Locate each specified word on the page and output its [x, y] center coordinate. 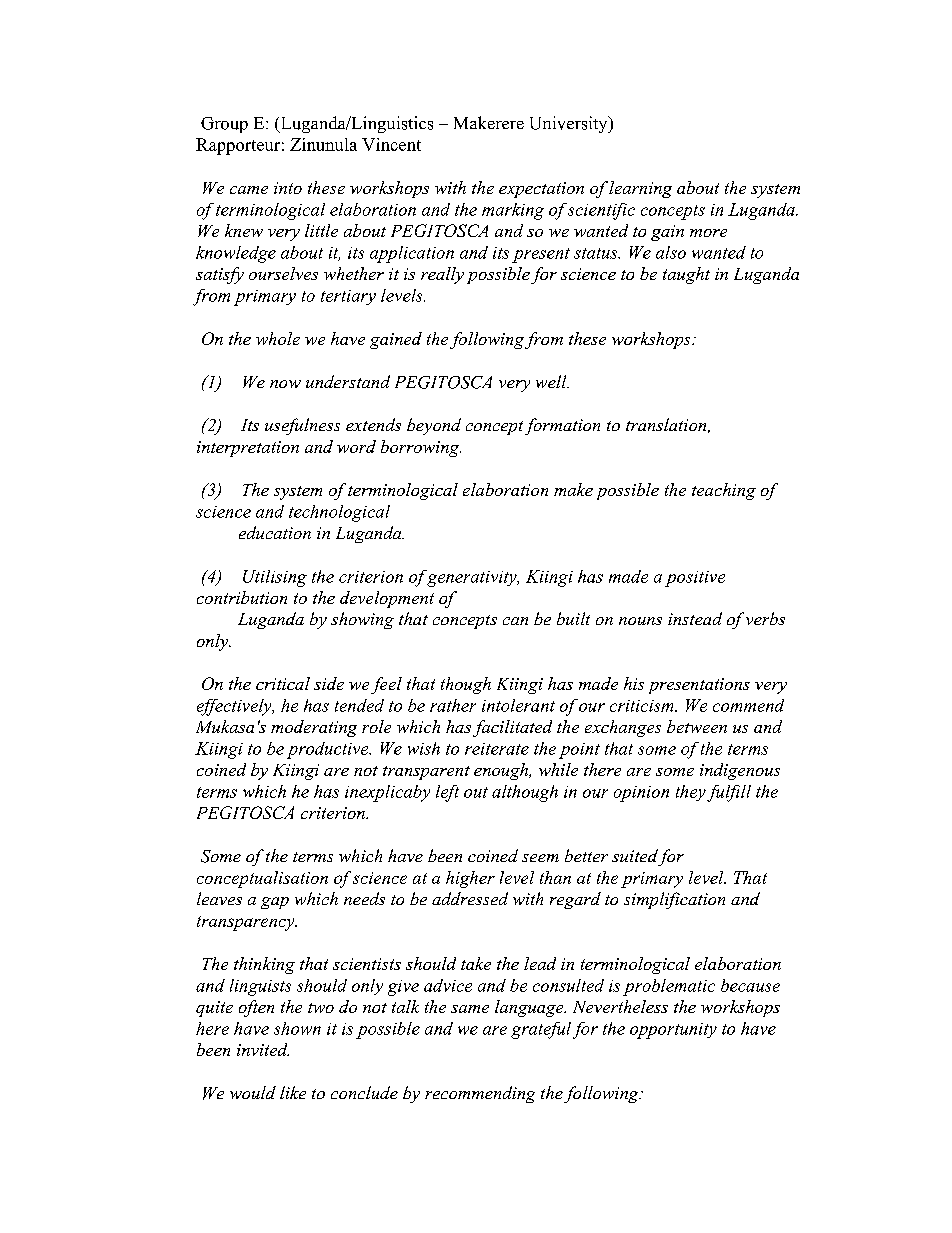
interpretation [248, 449]
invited [263, 1049]
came [249, 190]
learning [640, 189]
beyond [434, 426]
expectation [541, 190]
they [691, 793]
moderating [314, 728]
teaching [724, 491]
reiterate [497, 749]
